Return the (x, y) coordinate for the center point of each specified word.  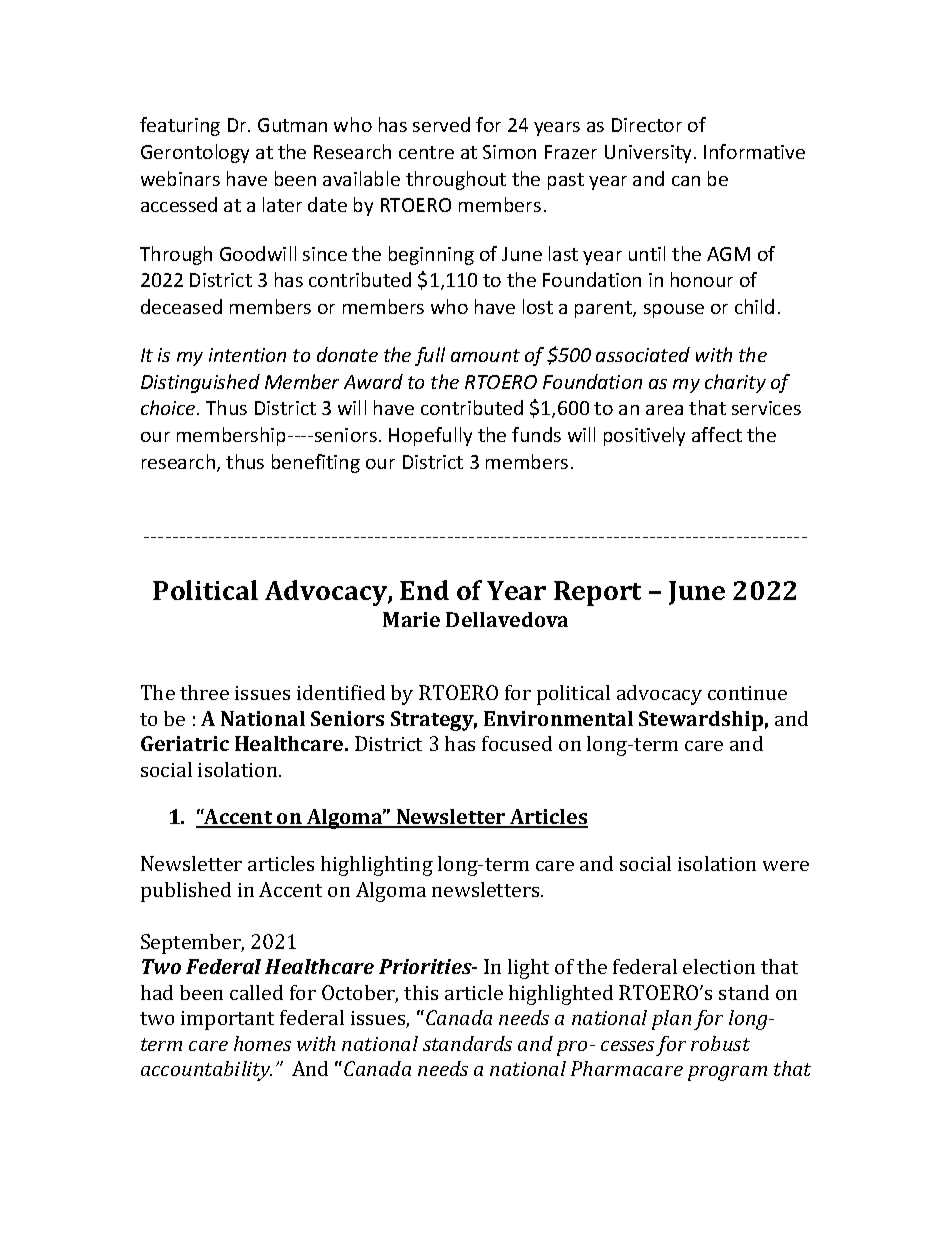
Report (597, 593)
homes (262, 1043)
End (424, 590)
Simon (509, 152)
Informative (754, 151)
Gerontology (195, 153)
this (421, 992)
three (204, 692)
